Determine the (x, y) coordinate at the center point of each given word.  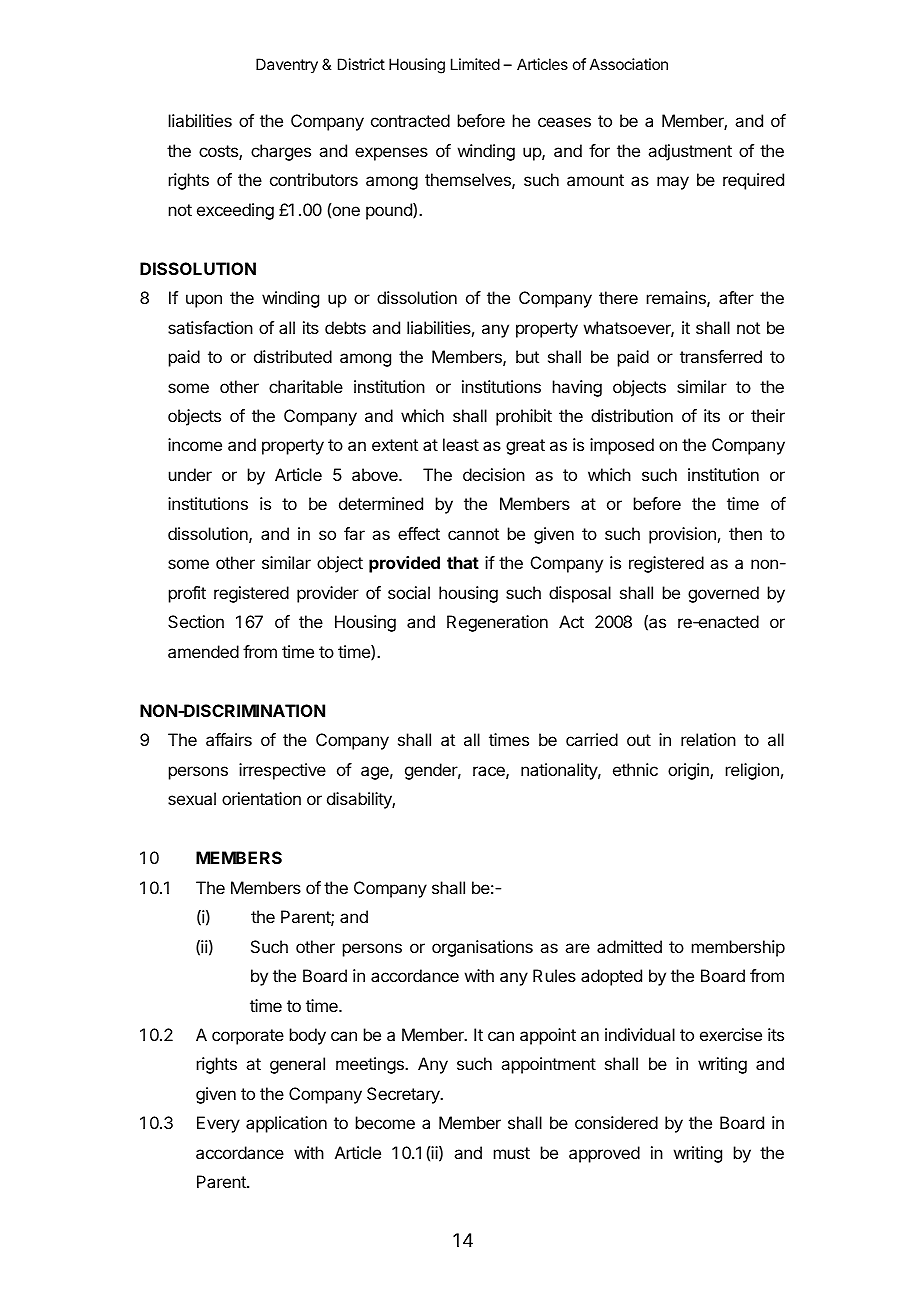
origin (689, 771)
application (286, 1124)
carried (592, 739)
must (512, 1153)
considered (616, 1122)
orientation (261, 798)
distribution (632, 415)
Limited (475, 64)
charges (281, 152)
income (195, 444)
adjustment (690, 152)
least (461, 444)
